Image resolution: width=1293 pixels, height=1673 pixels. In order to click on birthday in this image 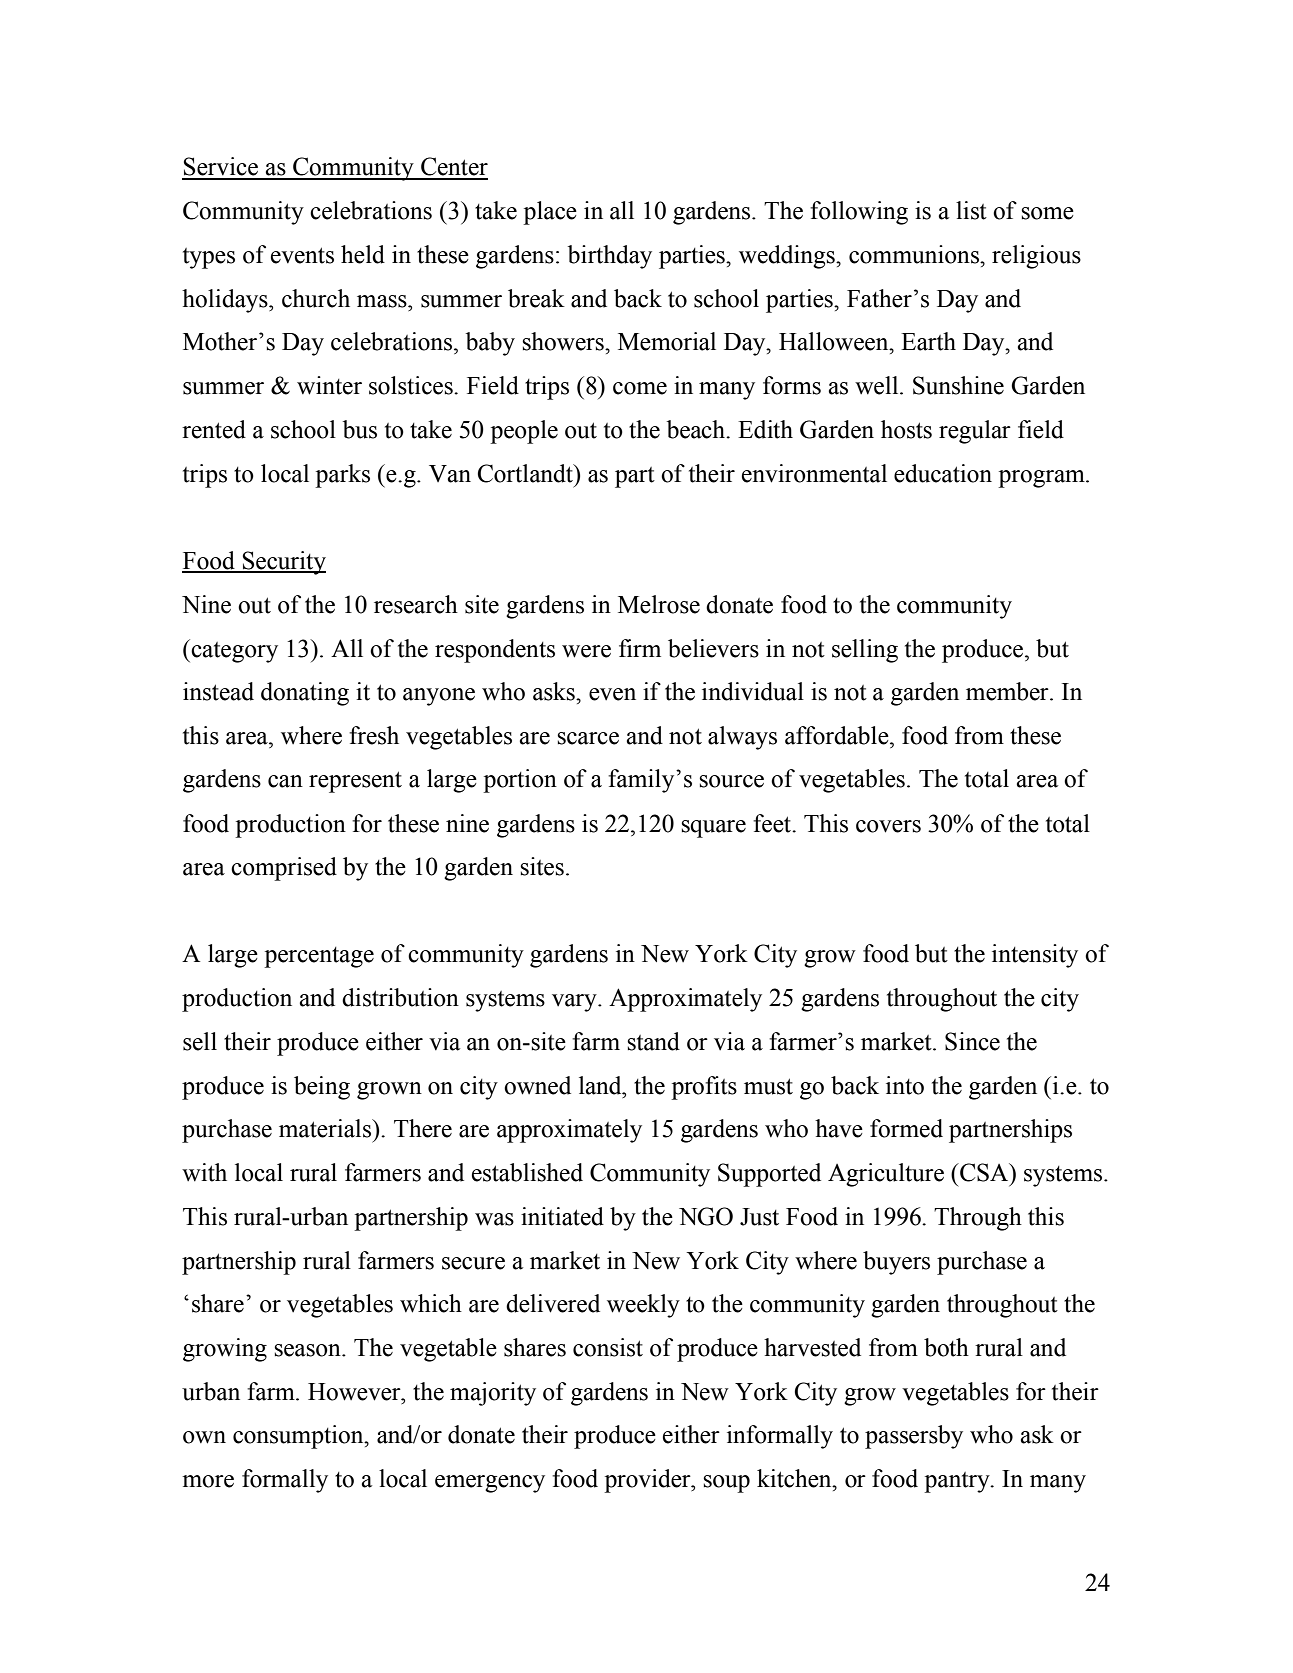, I will do `click(610, 257)`.
